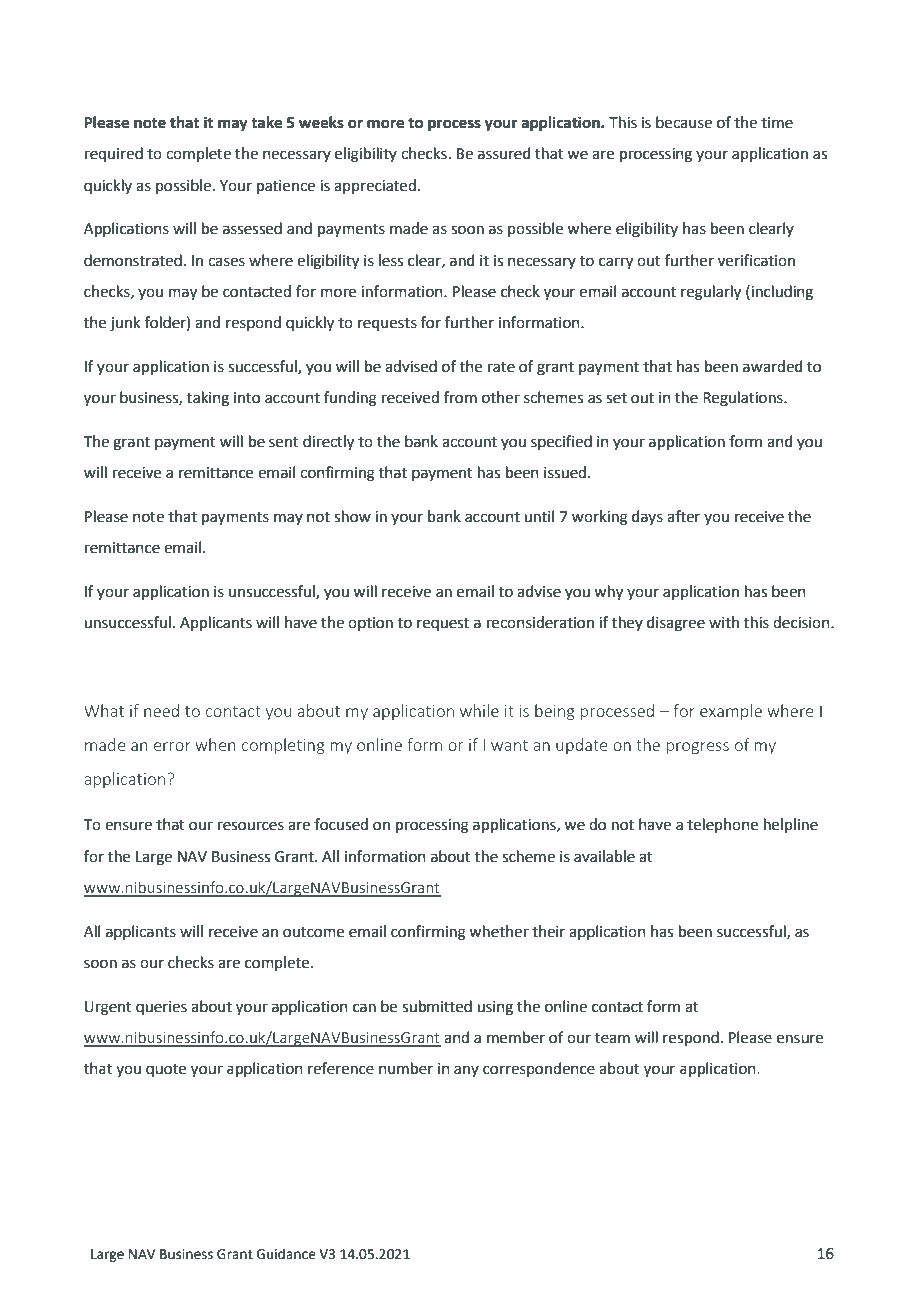  Describe the element at coordinates (744, 399) in the page. I see `Regulations` at that location.
